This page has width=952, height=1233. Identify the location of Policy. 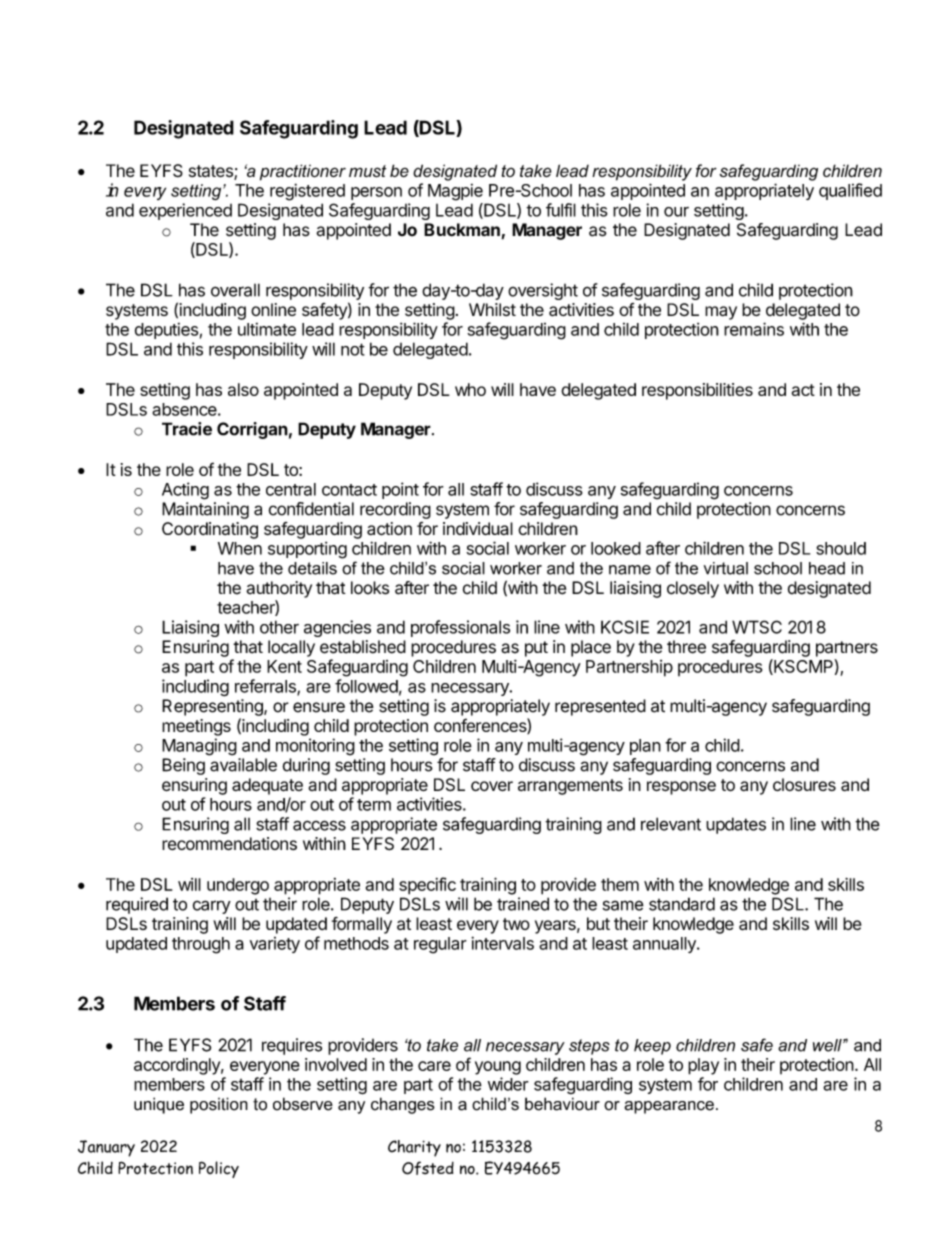
(219, 1169).
